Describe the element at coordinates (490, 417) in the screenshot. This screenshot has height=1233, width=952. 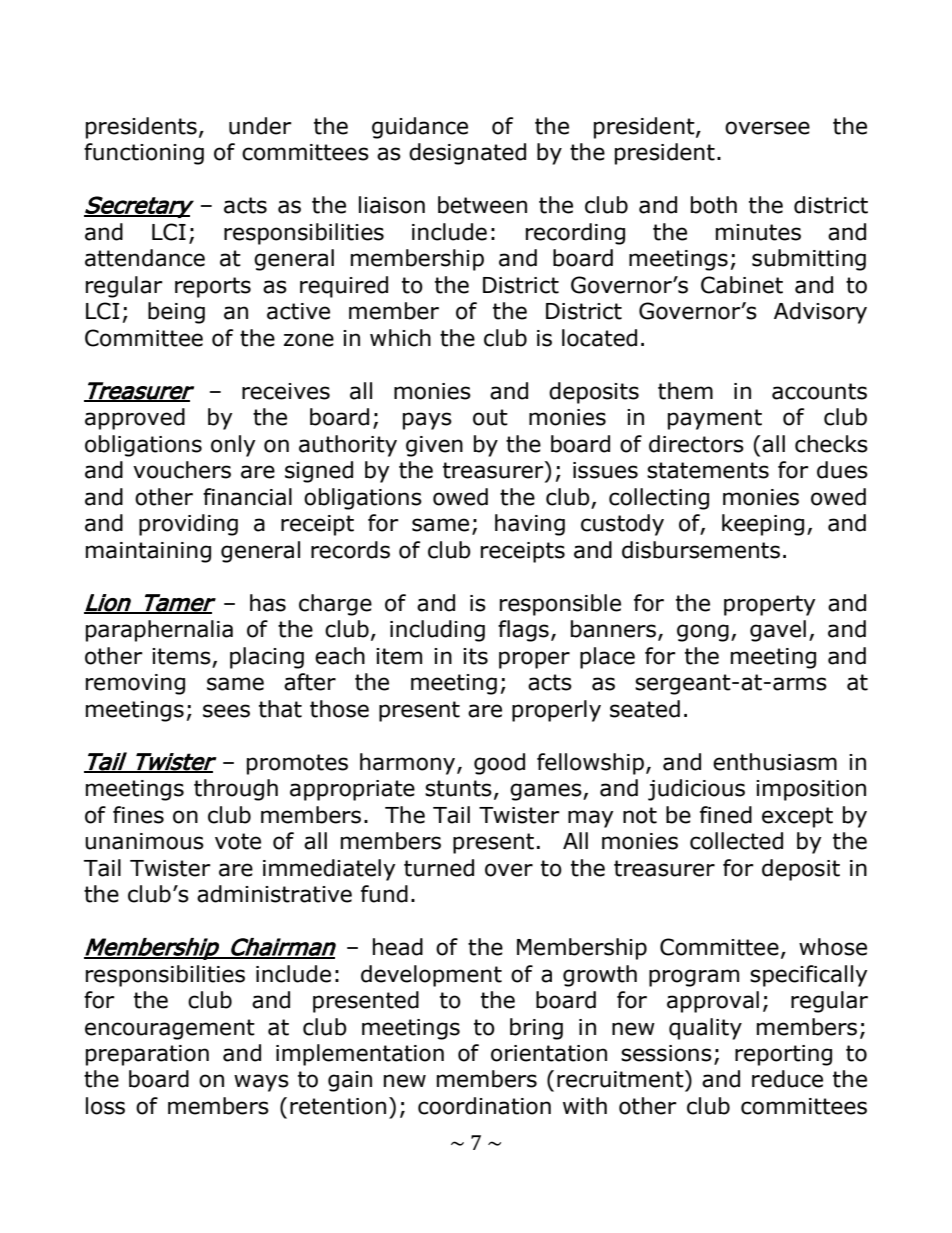
I see `out` at that location.
